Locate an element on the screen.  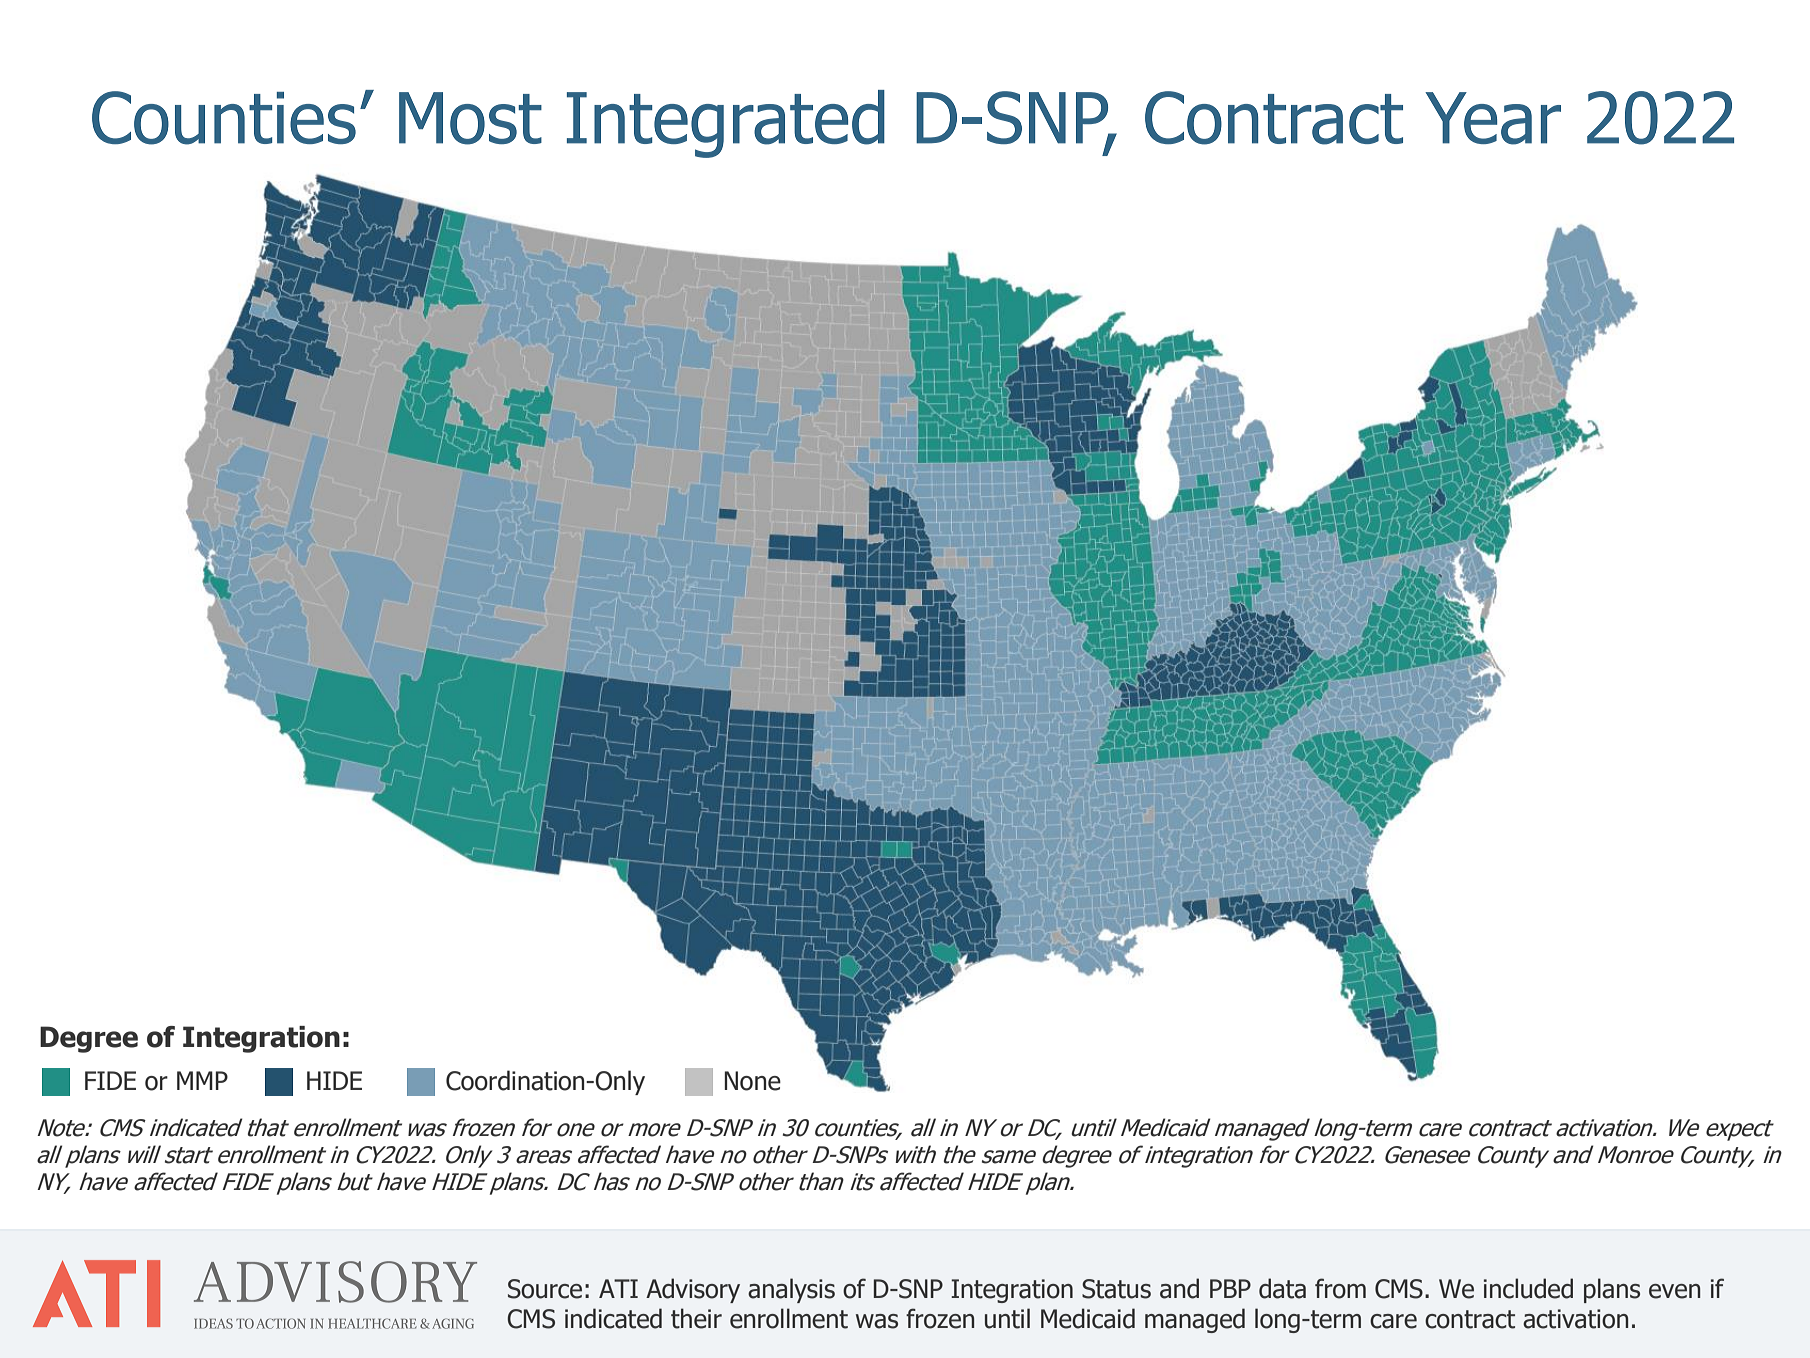
even is located at coordinates (1675, 1291).
